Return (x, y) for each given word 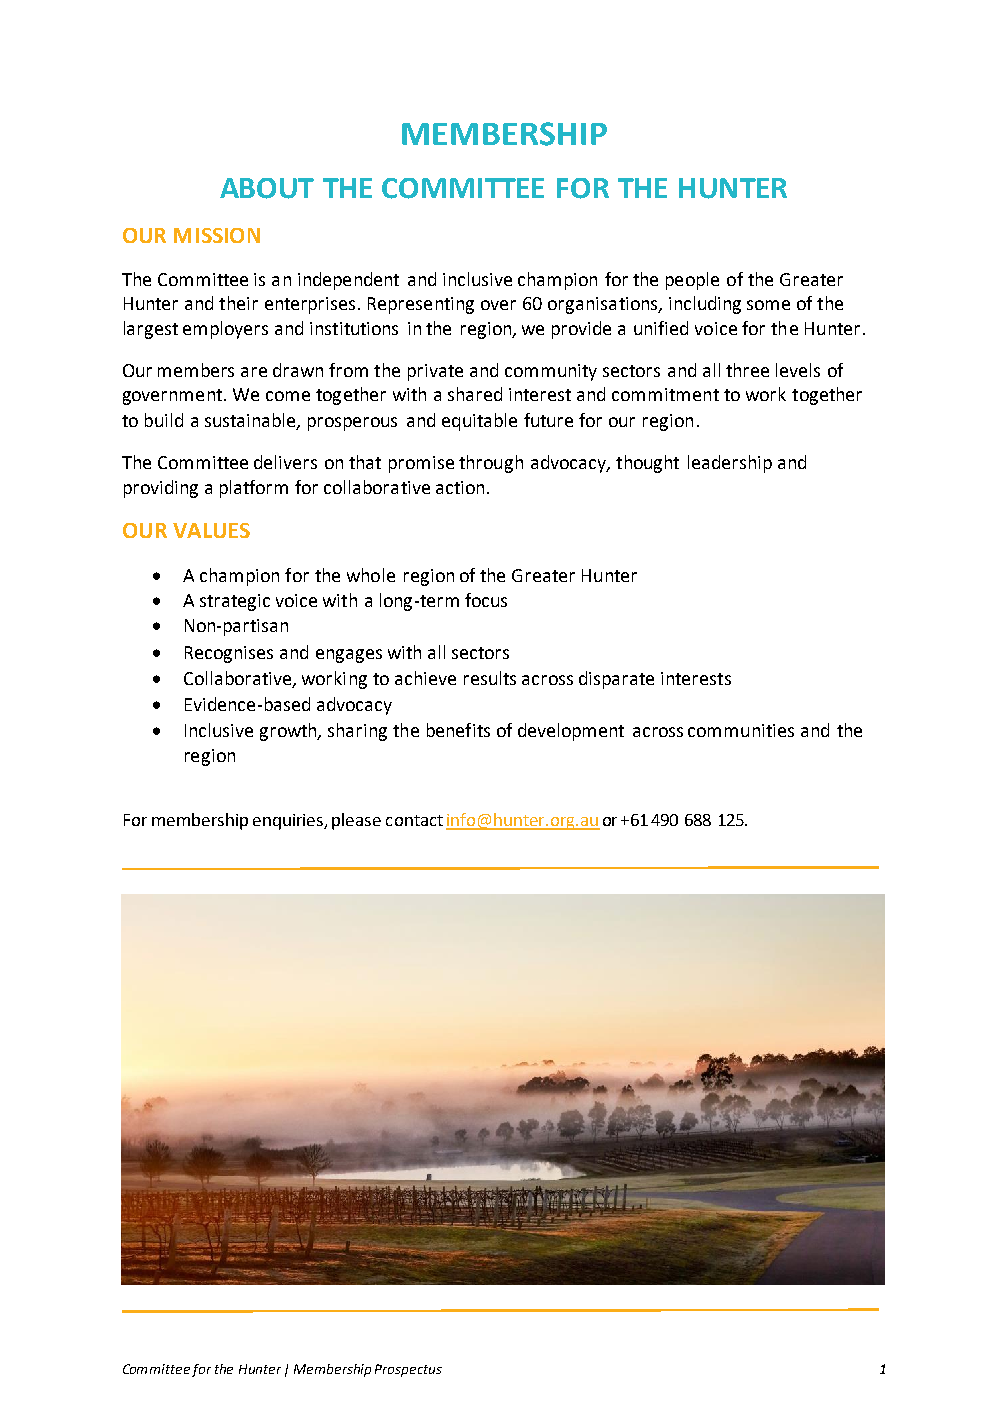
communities (741, 730)
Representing (421, 305)
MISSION (217, 235)
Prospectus (408, 1370)
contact (414, 820)
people (692, 281)
